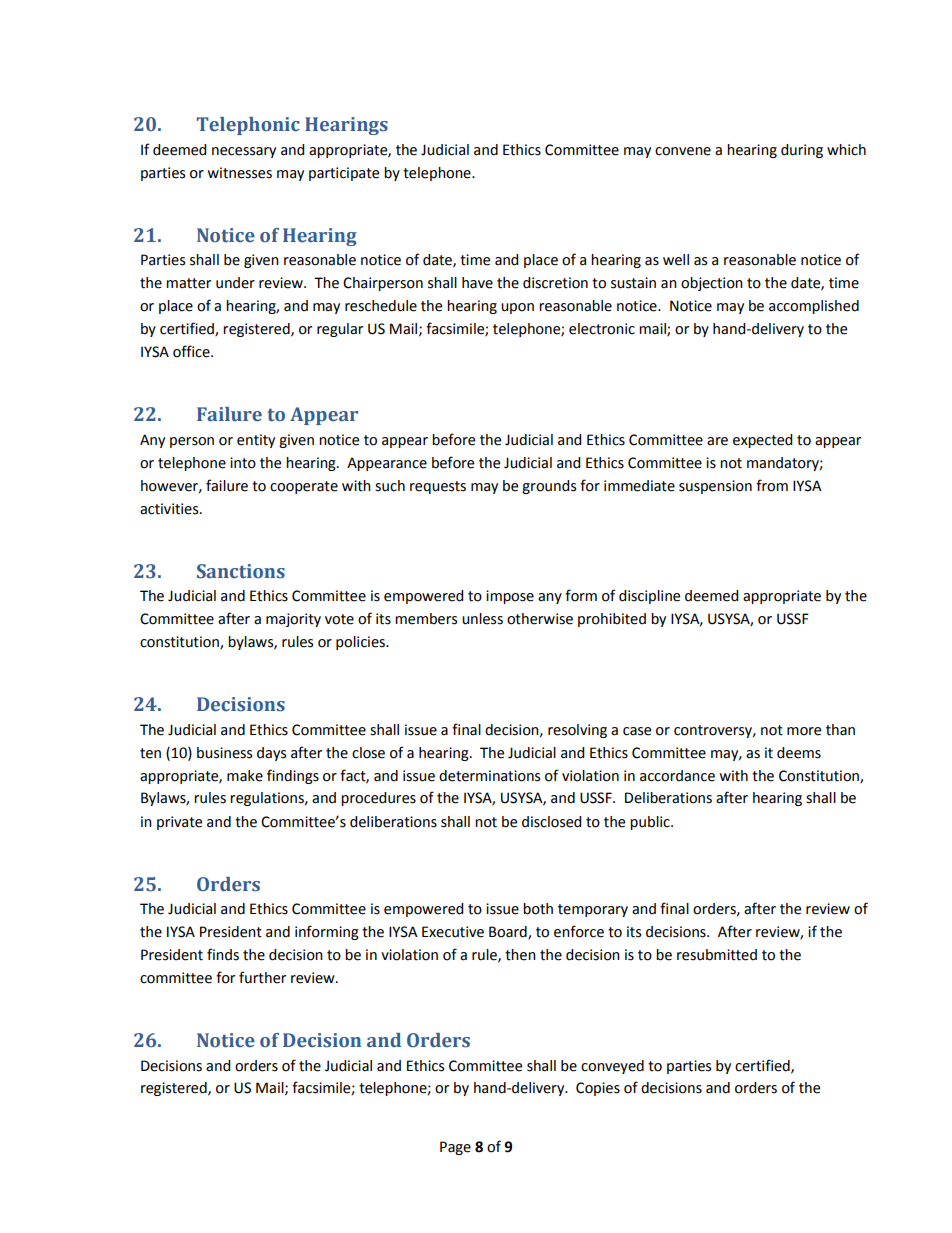  I want to click on into, so click(243, 463).
